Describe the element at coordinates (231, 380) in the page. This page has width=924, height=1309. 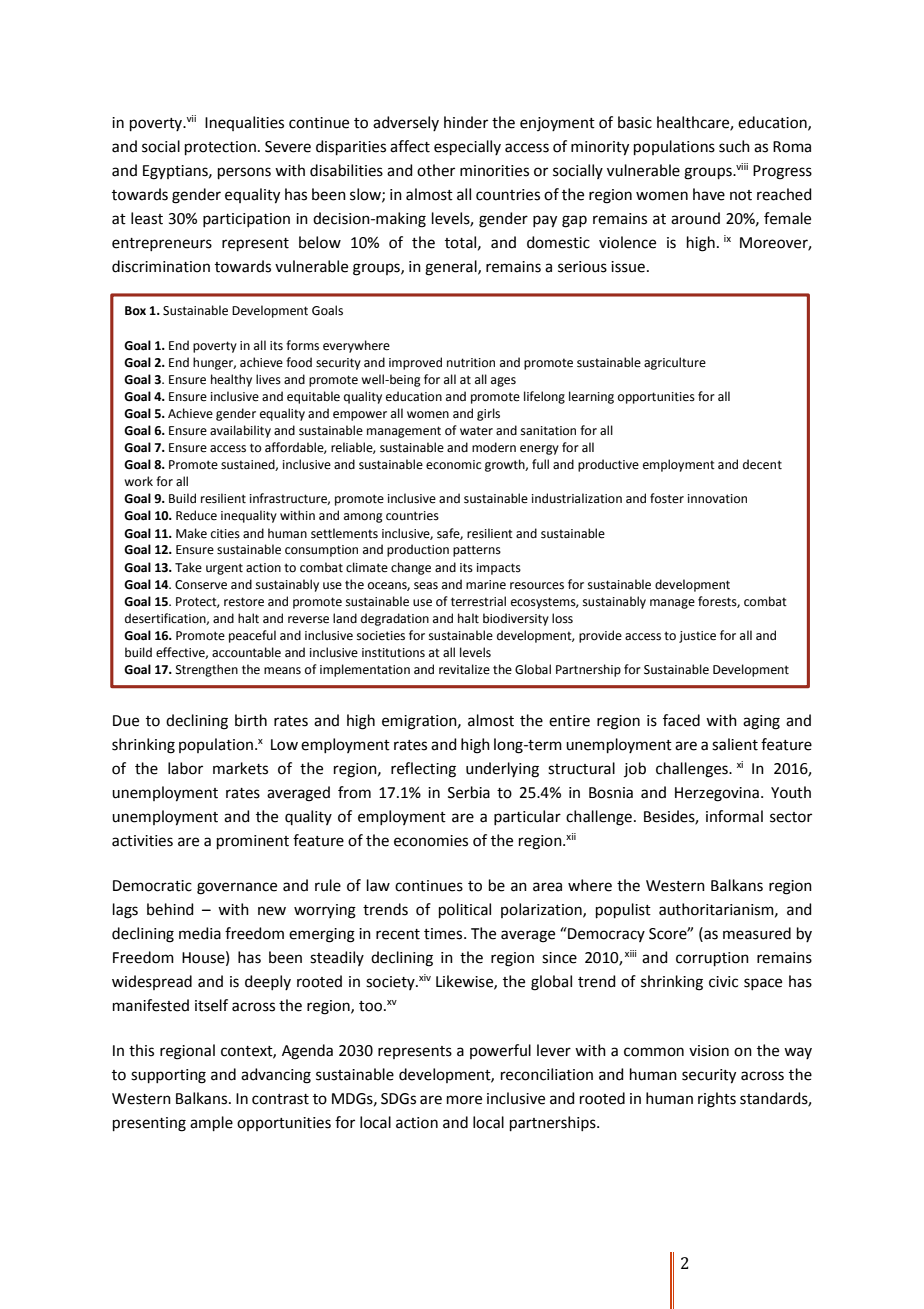
I see `healthy` at that location.
